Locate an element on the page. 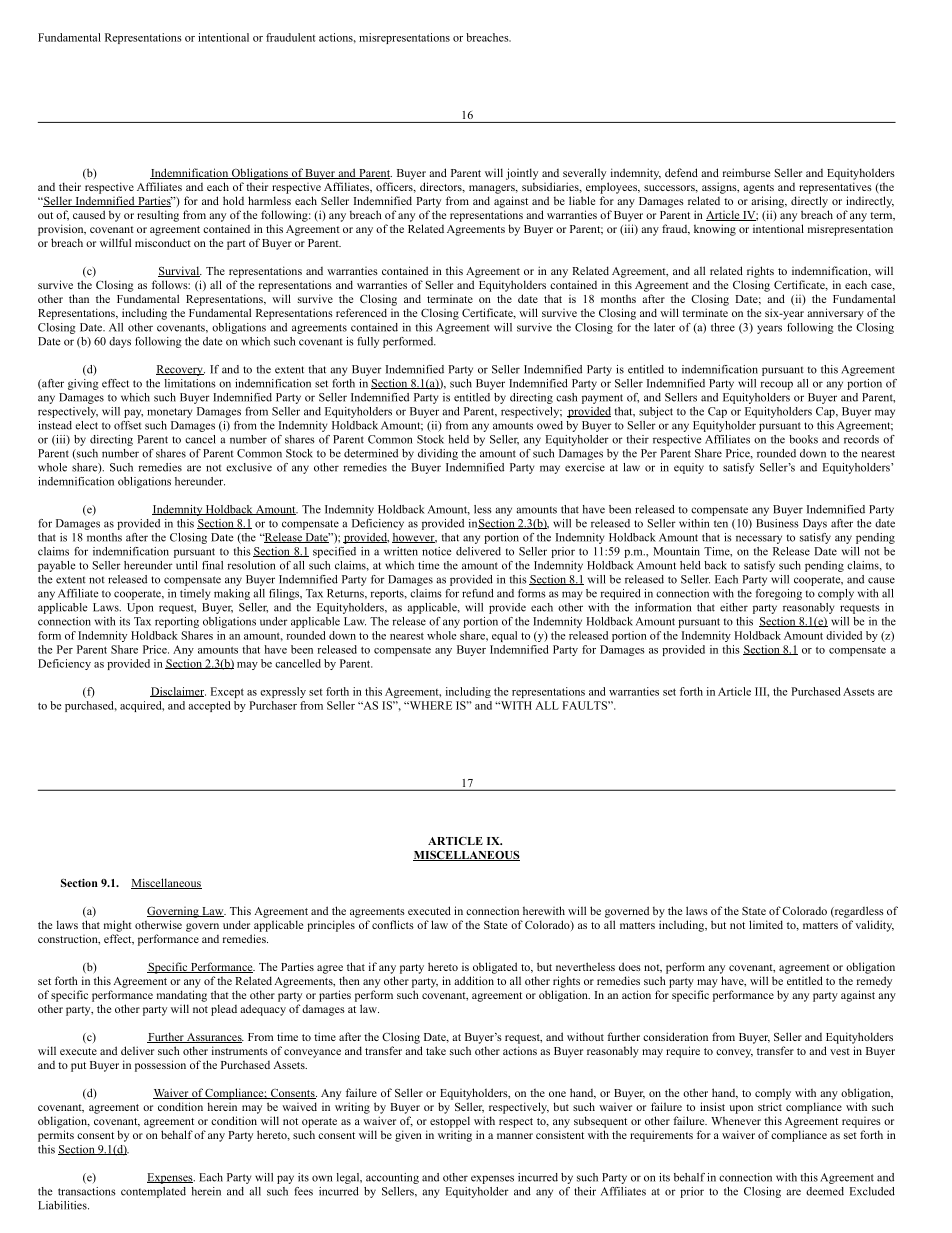  jointly is located at coordinates (522, 174).
